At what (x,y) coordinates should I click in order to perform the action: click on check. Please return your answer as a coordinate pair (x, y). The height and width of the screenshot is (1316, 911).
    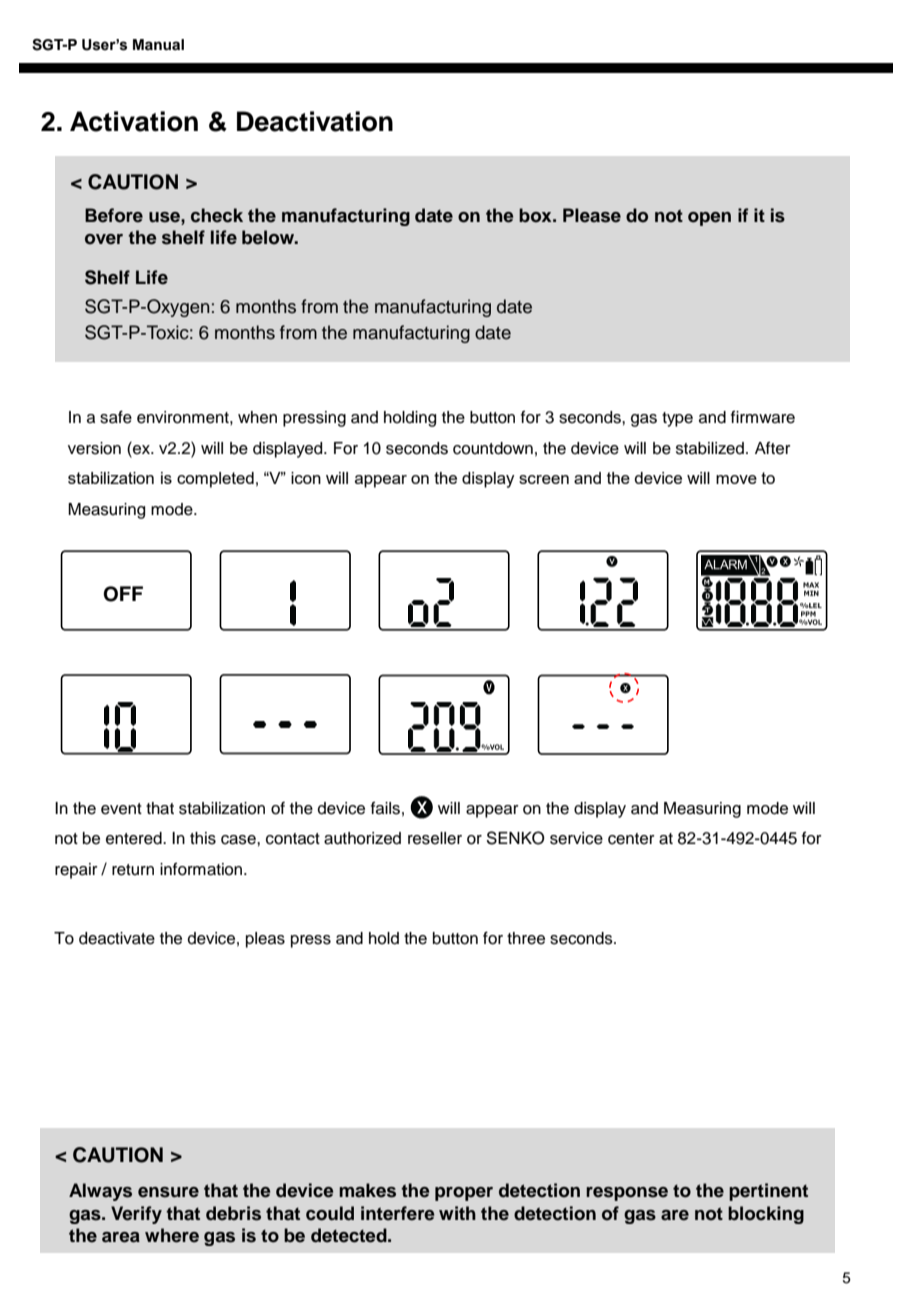
    Looking at the image, I should click on (217, 215).
